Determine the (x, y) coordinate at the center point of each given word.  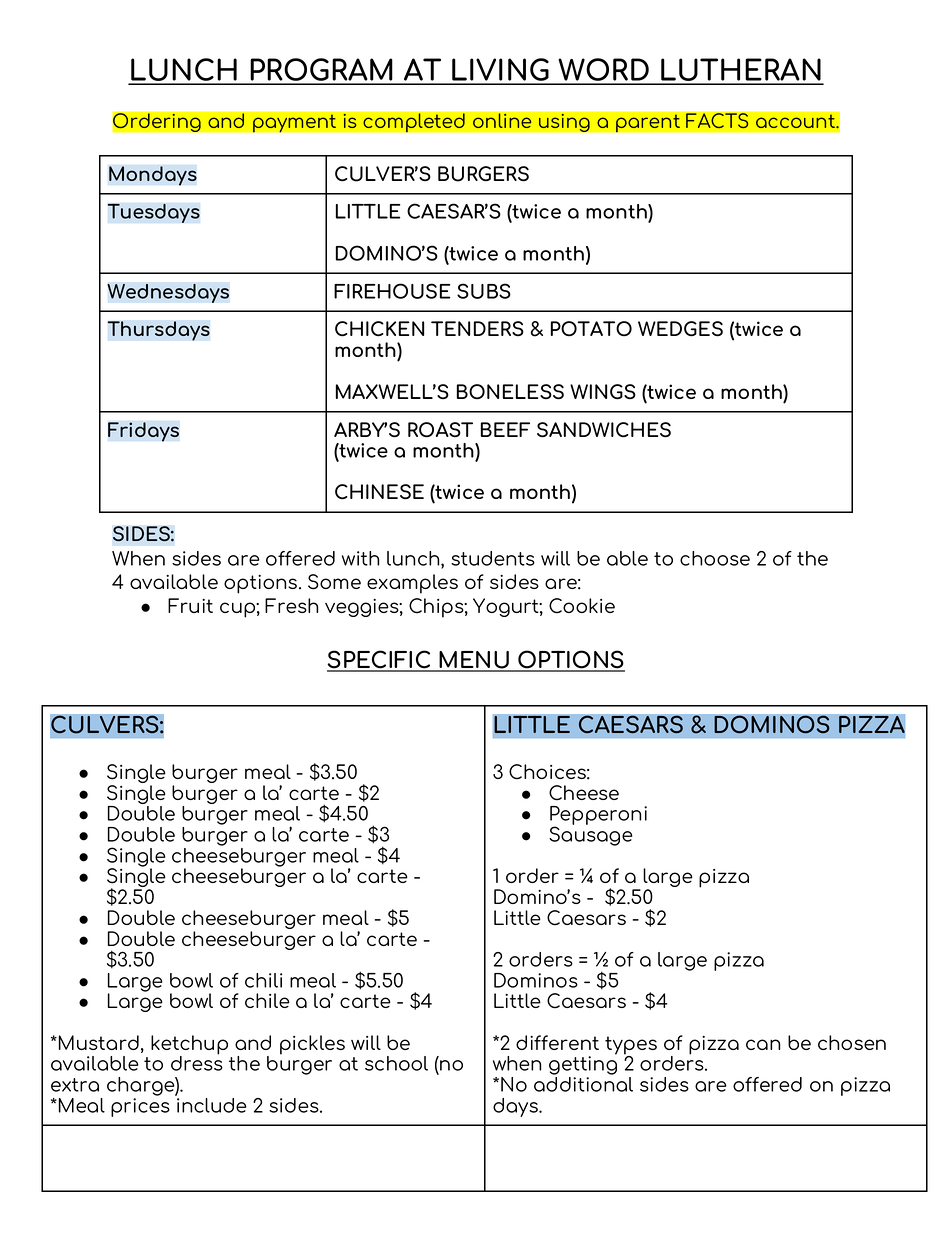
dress (197, 1062)
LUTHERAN (741, 71)
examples (412, 584)
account (796, 121)
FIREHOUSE (392, 291)
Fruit (190, 605)
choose (715, 558)
